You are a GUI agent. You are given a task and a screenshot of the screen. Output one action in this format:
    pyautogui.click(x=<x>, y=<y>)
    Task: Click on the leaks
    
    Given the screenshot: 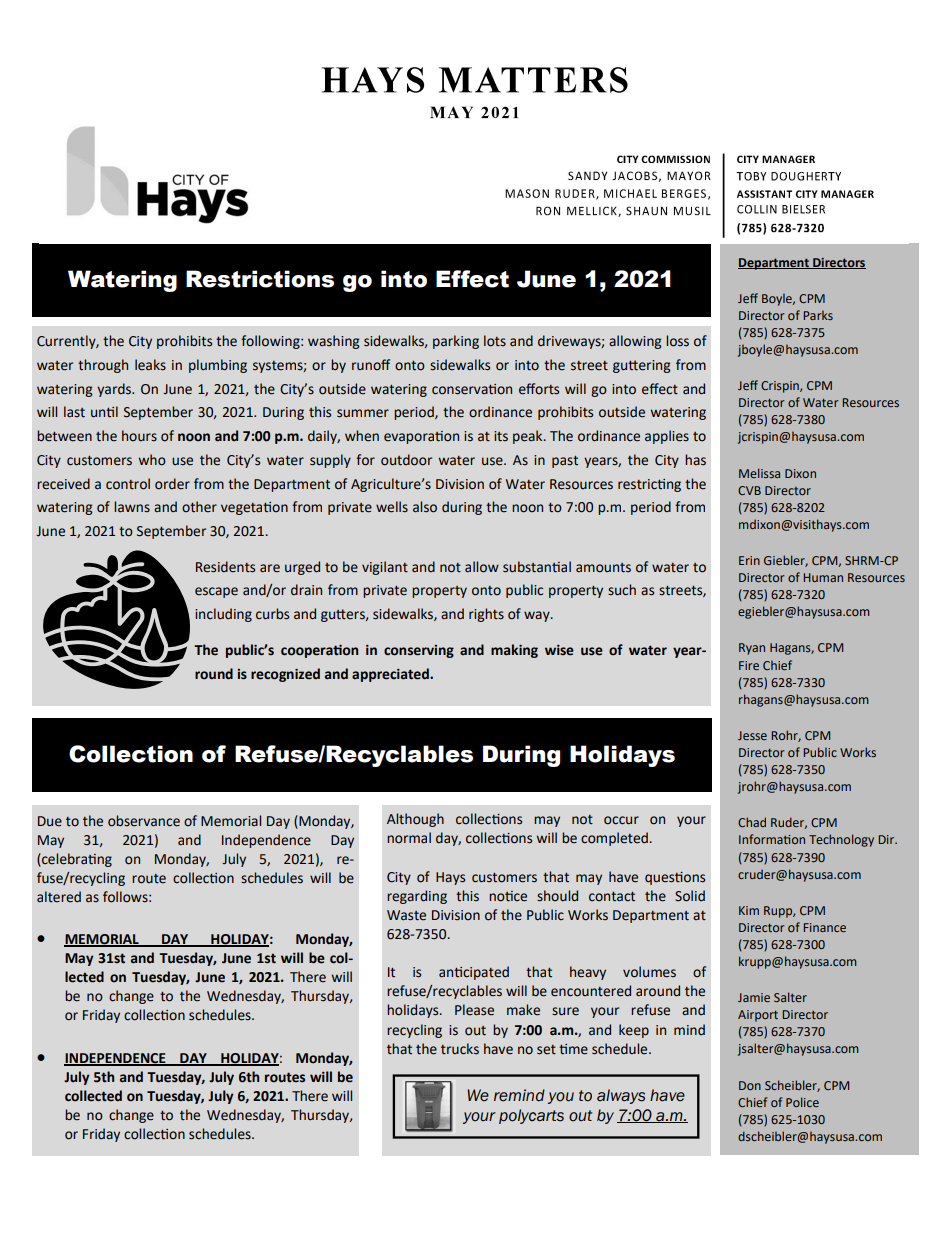 What is the action you would take?
    pyautogui.click(x=150, y=365)
